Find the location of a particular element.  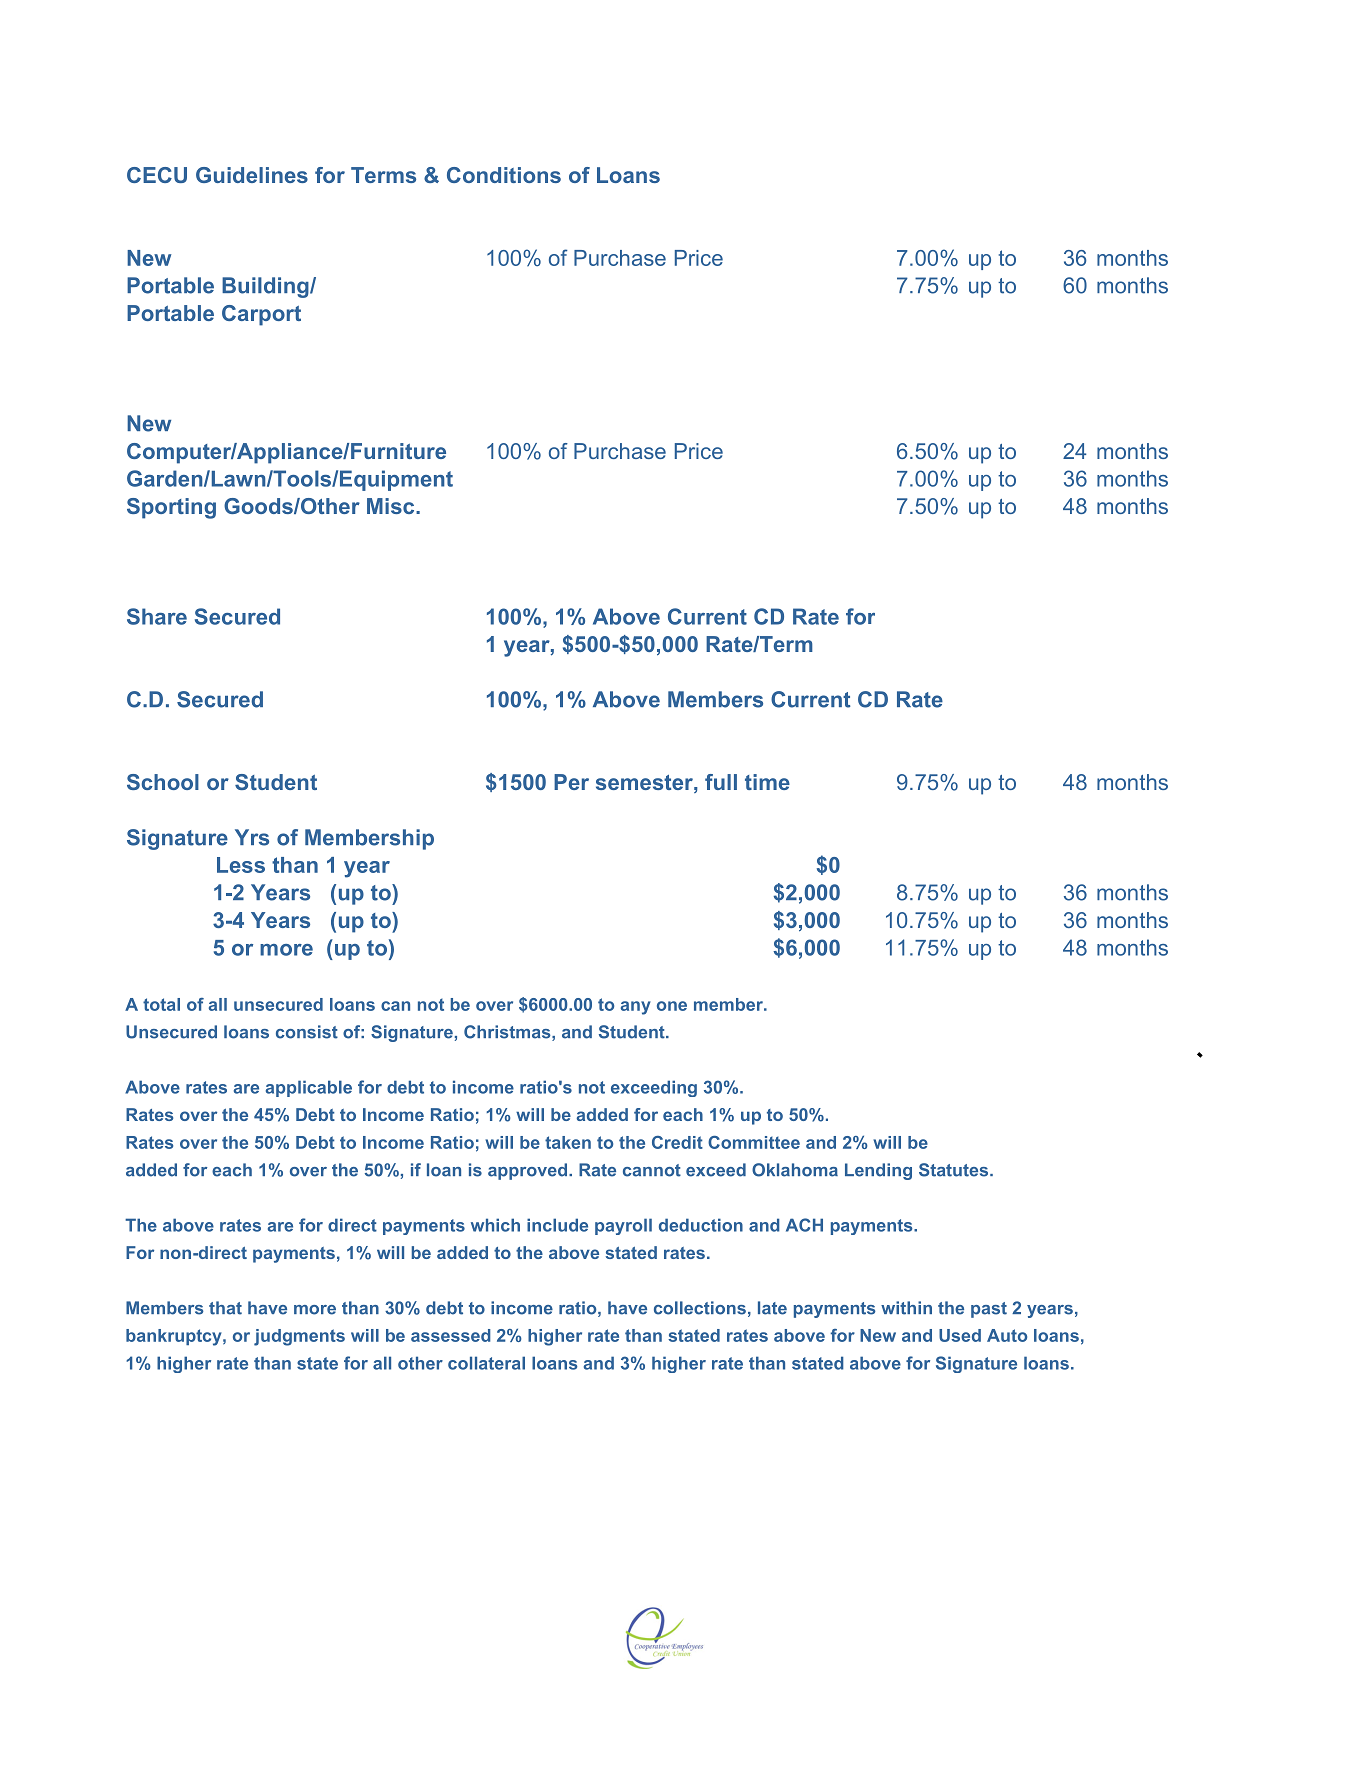

one is located at coordinates (672, 1006).
